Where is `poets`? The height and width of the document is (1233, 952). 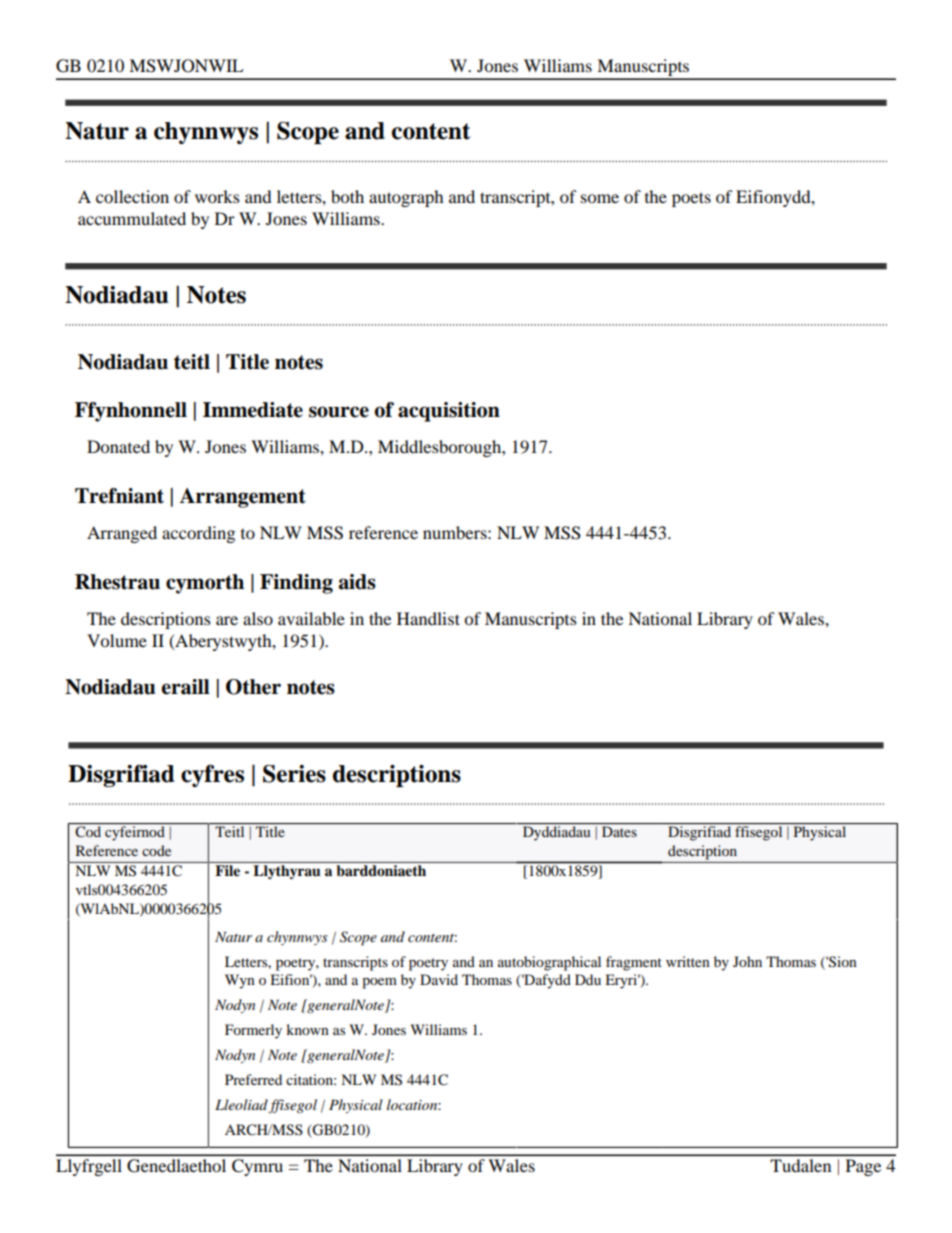
poets is located at coordinates (691, 199).
